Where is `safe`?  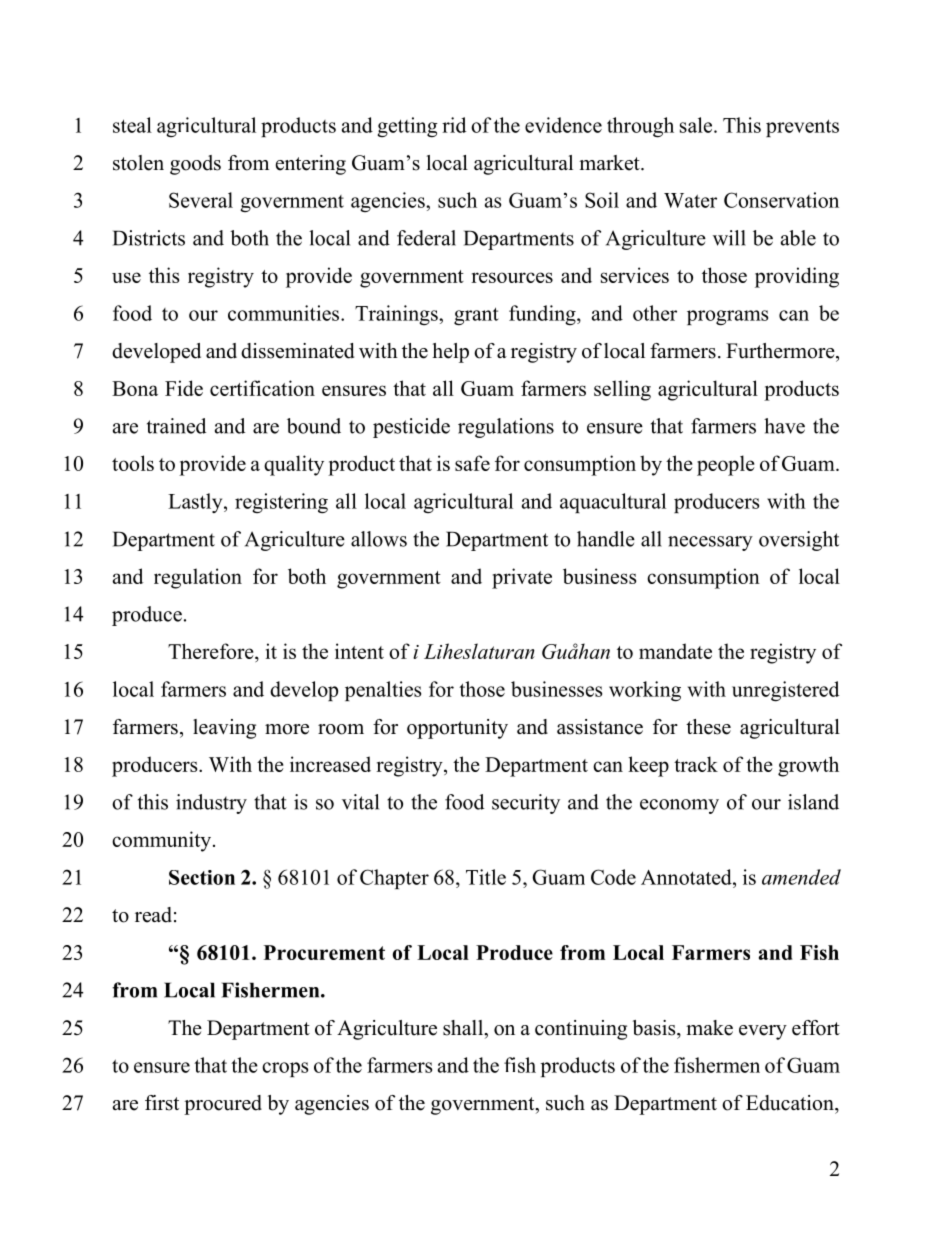
safe is located at coordinates (472, 463).
